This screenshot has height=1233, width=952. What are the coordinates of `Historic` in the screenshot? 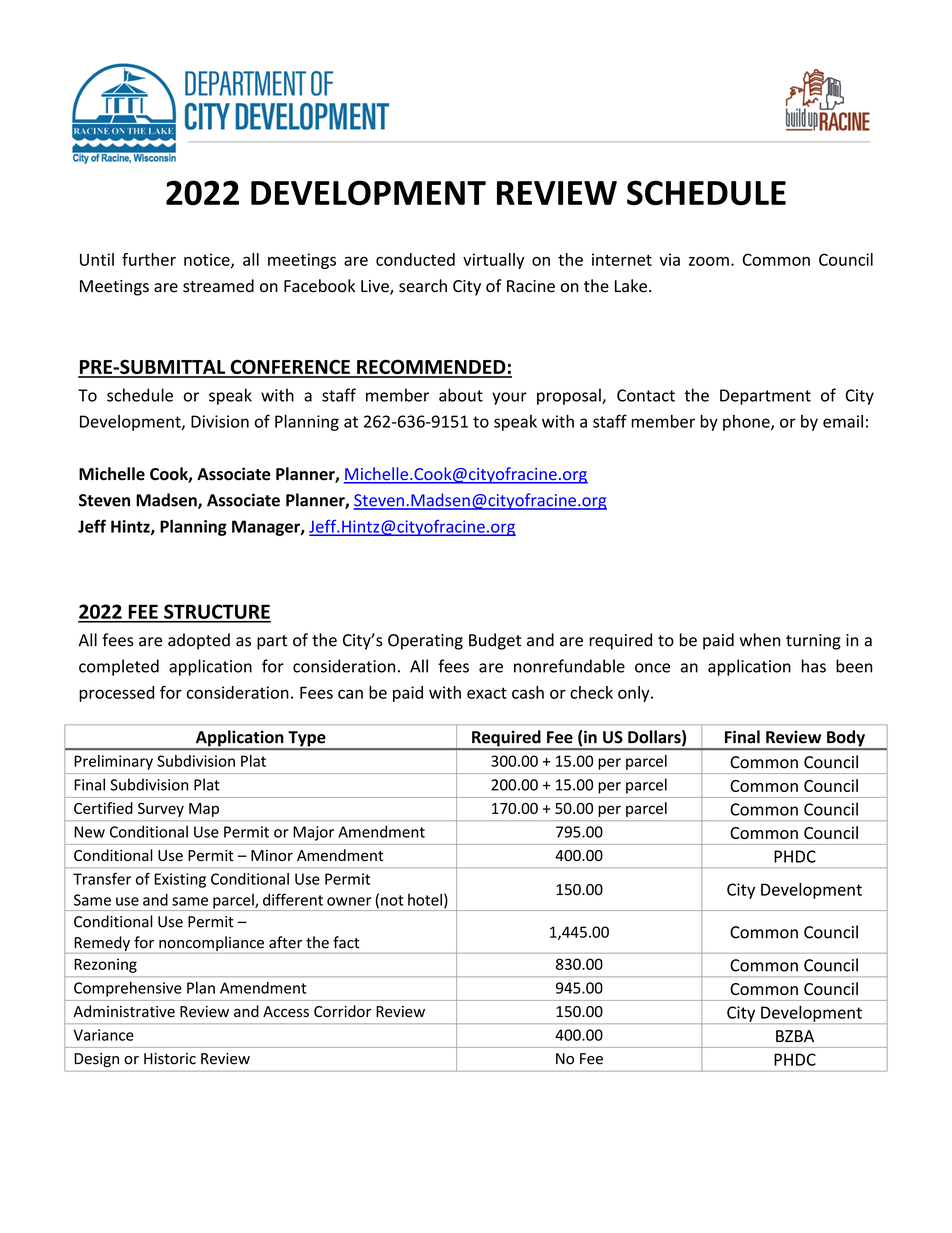 It's located at (170, 1059).
